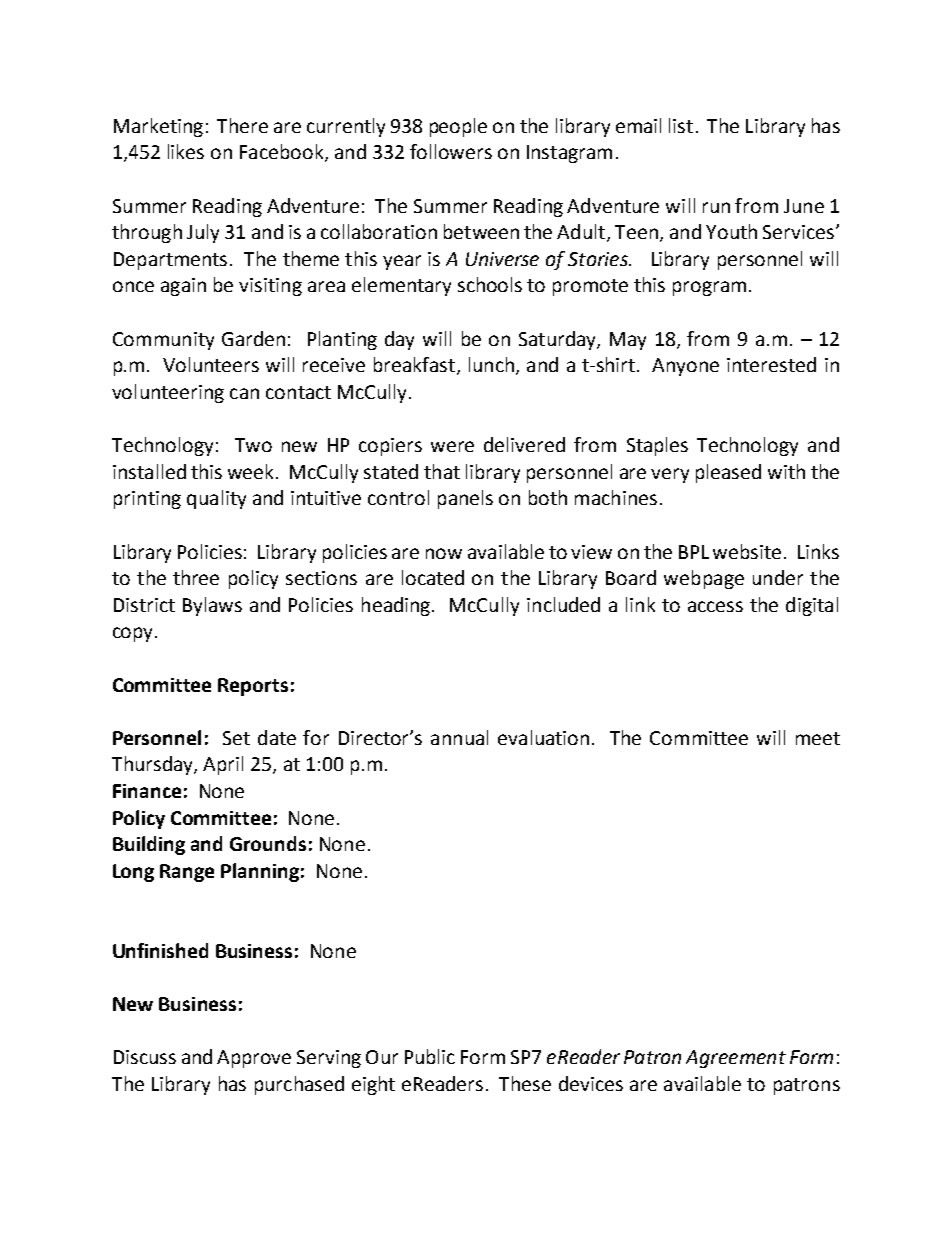  I want to click on Approve, so click(254, 1059).
